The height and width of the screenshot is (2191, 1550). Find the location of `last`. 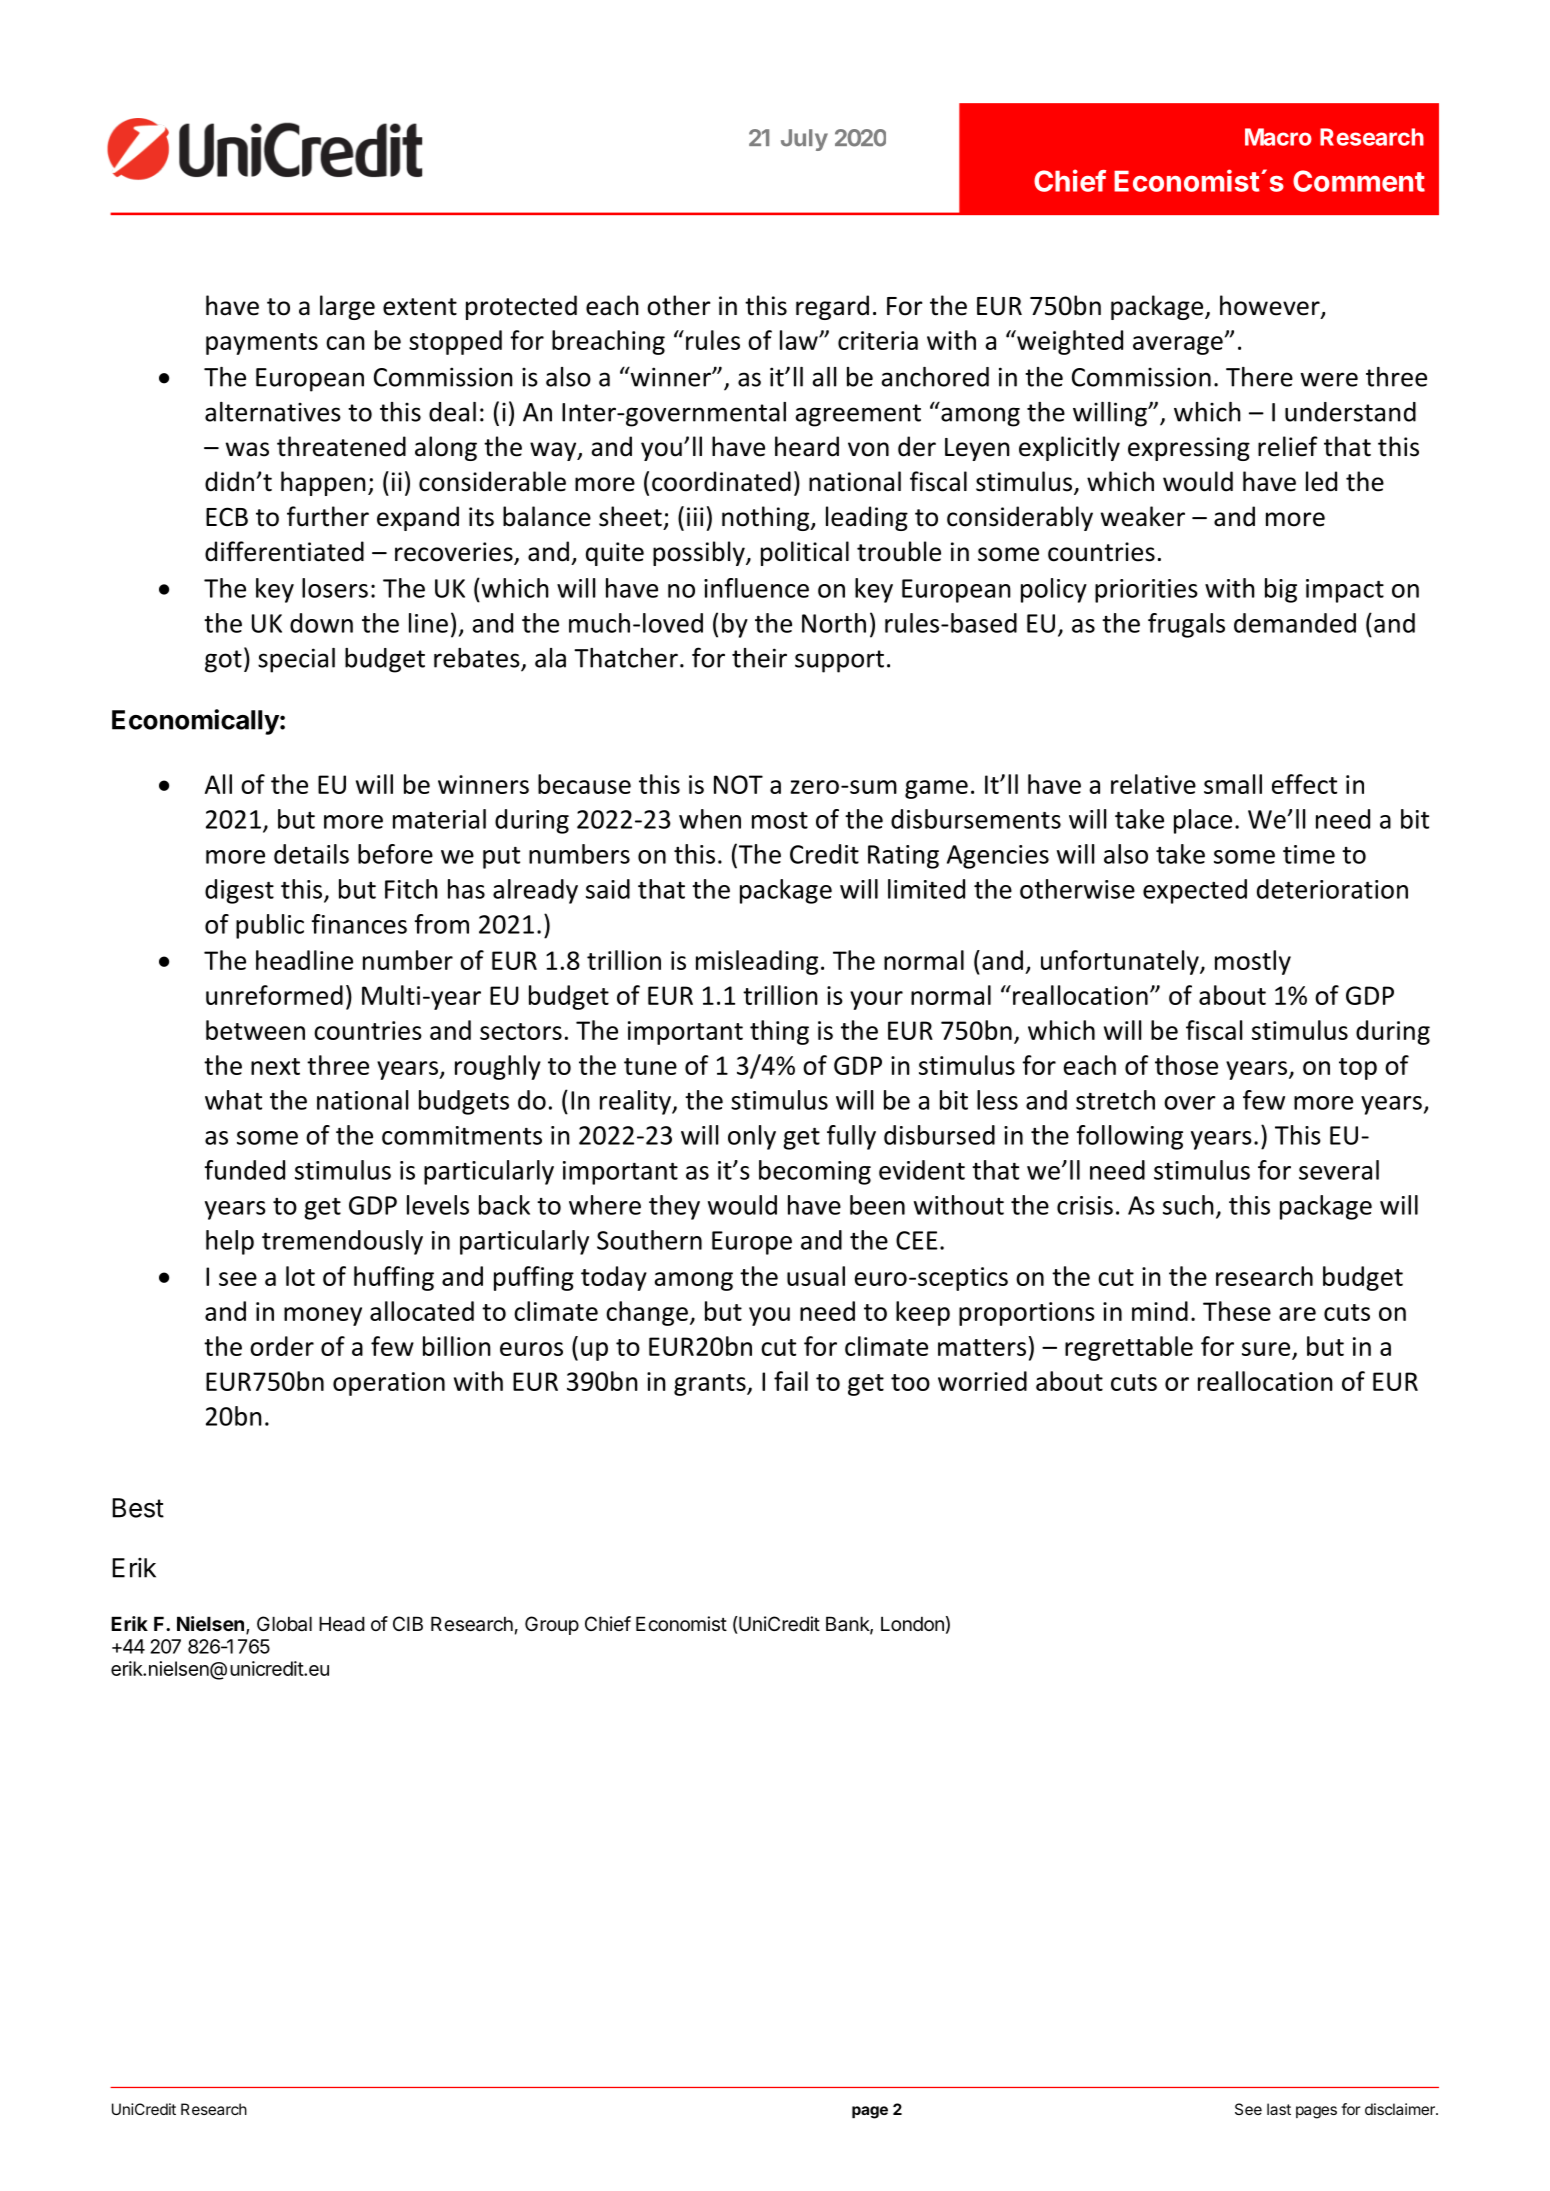

last is located at coordinates (1279, 2109).
